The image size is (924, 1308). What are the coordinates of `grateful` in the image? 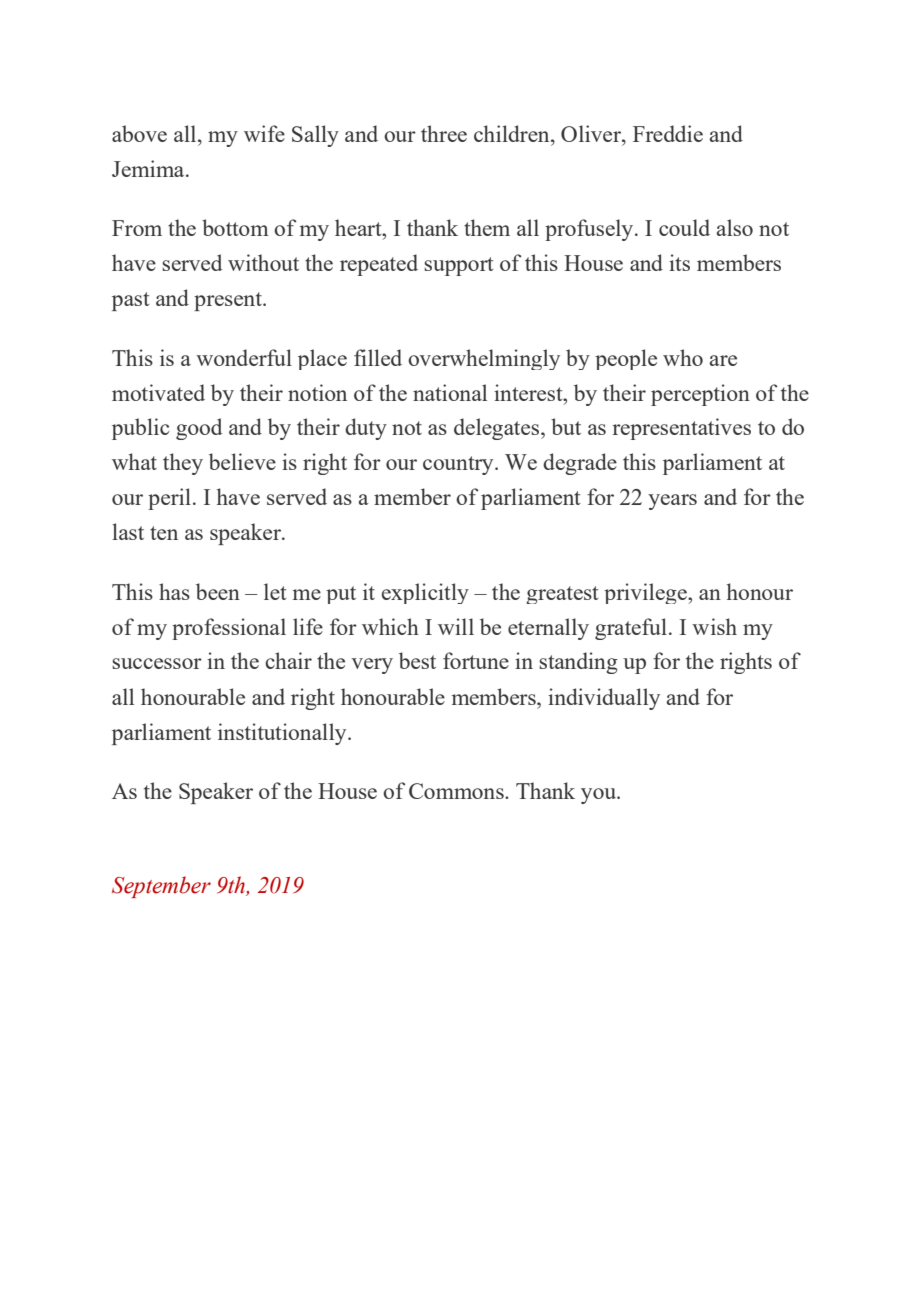 It's located at (631, 629).
